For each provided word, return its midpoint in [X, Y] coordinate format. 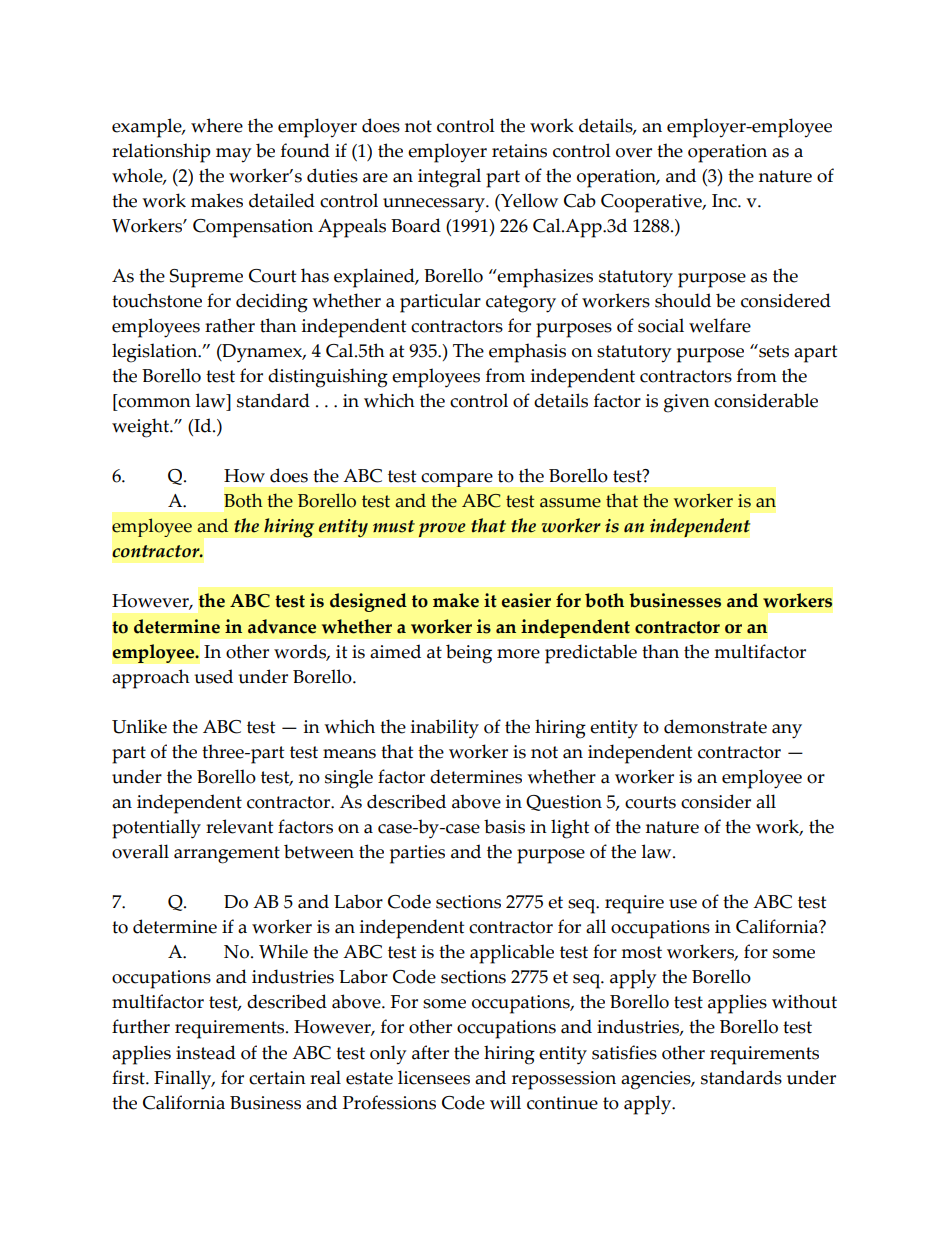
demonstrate [715, 726]
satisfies [624, 1052]
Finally [184, 1080]
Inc [725, 201]
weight [142, 428]
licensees [434, 1077]
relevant [239, 826]
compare [457, 480]
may [233, 155]
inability [445, 729]
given [687, 403]
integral [449, 178]
